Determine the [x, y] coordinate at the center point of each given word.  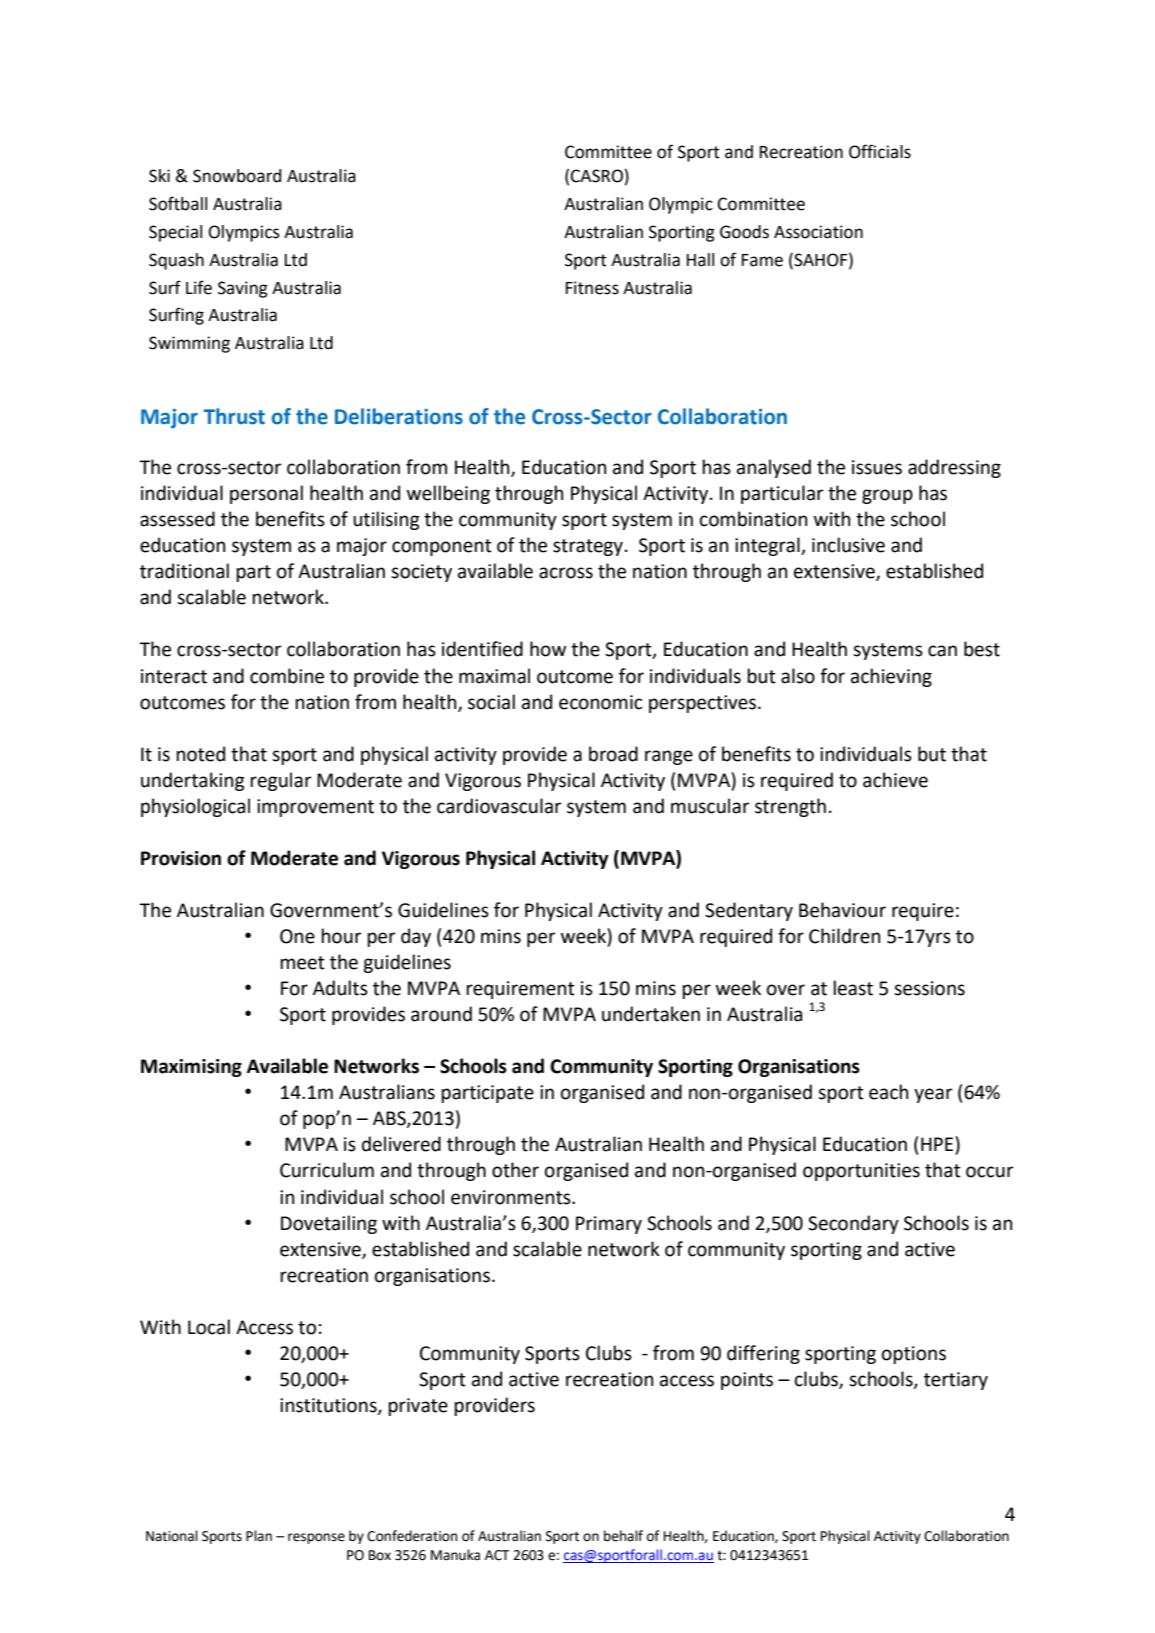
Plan [259, 1535]
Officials [880, 151]
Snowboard [237, 176]
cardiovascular [499, 806]
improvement [315, 808]
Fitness [592, 288]
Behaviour [842, 910]
